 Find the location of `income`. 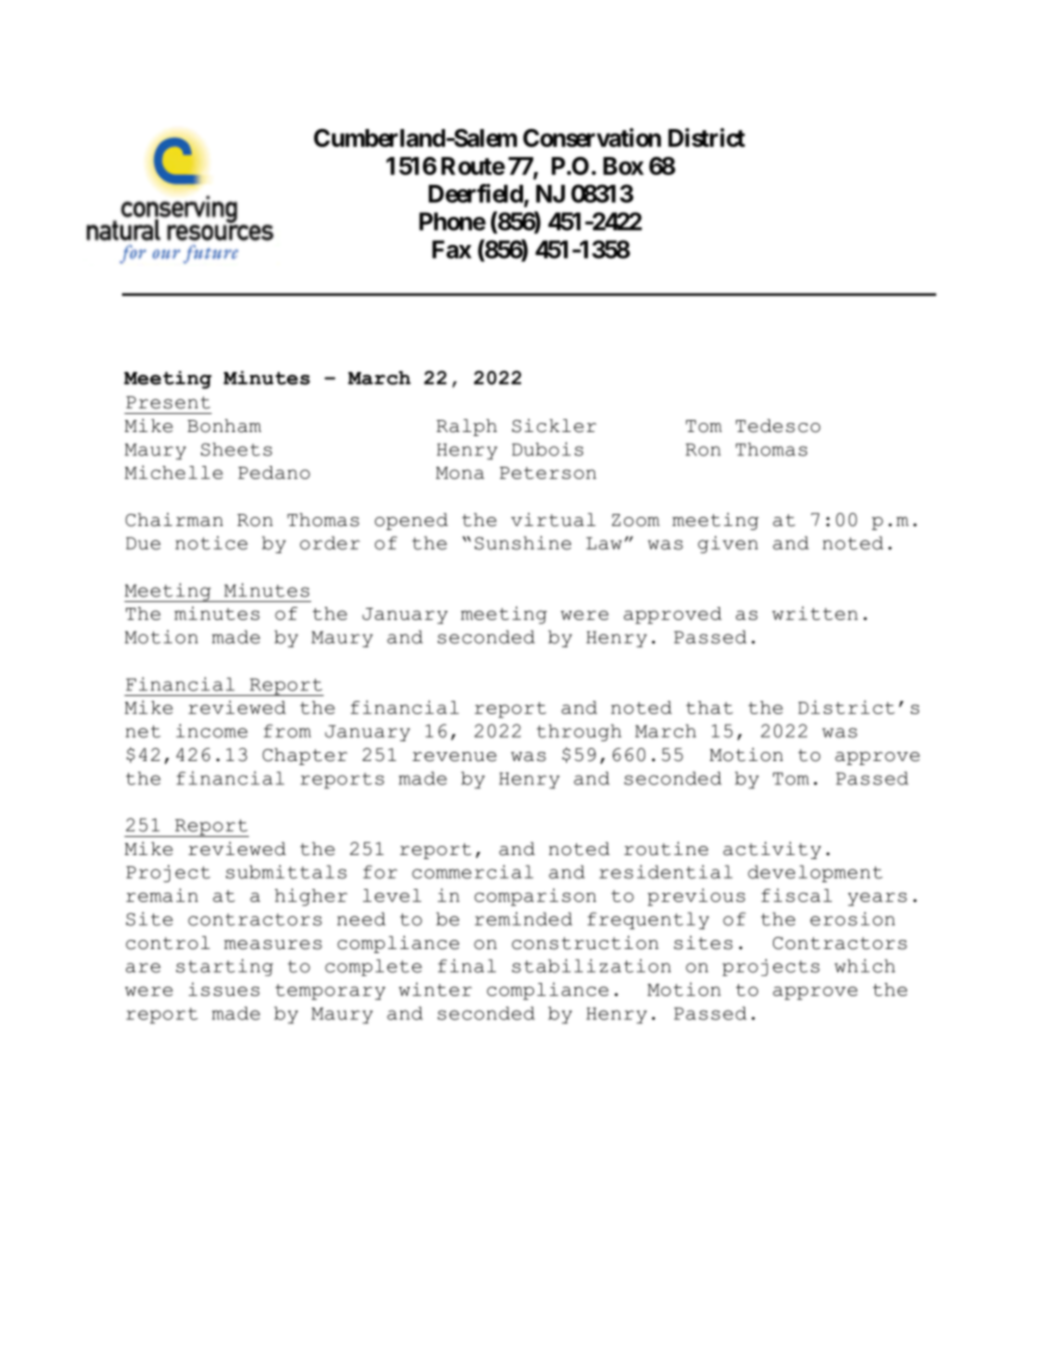

income is located at coordinates (212, 731).
